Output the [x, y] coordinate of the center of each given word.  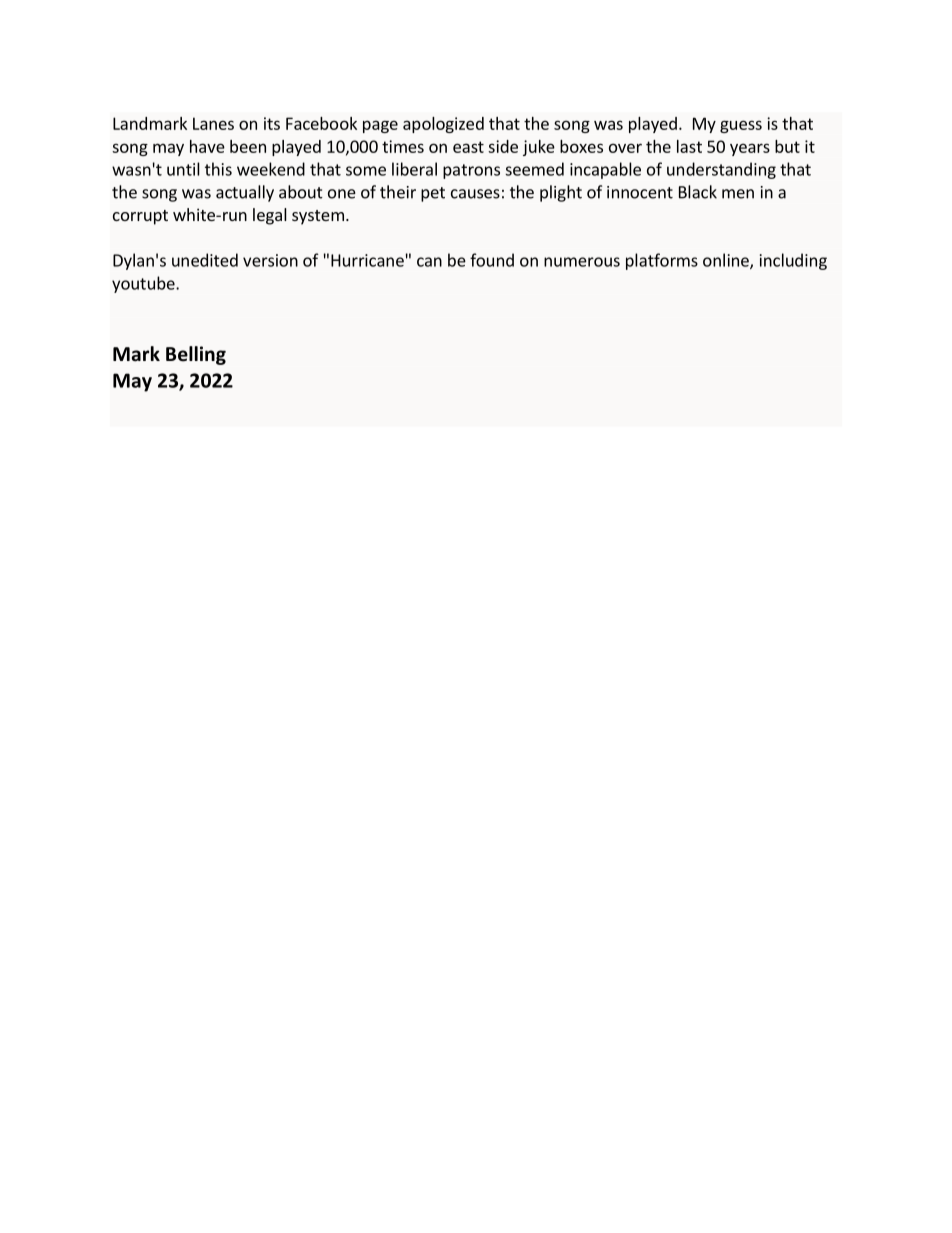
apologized [443, 125]
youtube [144, 284]
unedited [205, 260]
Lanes [213, 123]
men [738, 194]
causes [475, 194]
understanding [721, 170]
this [218, 169]
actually [245, 193]
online [727, 261]
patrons [471, 171]
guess [741, 126]
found [492, 260]
